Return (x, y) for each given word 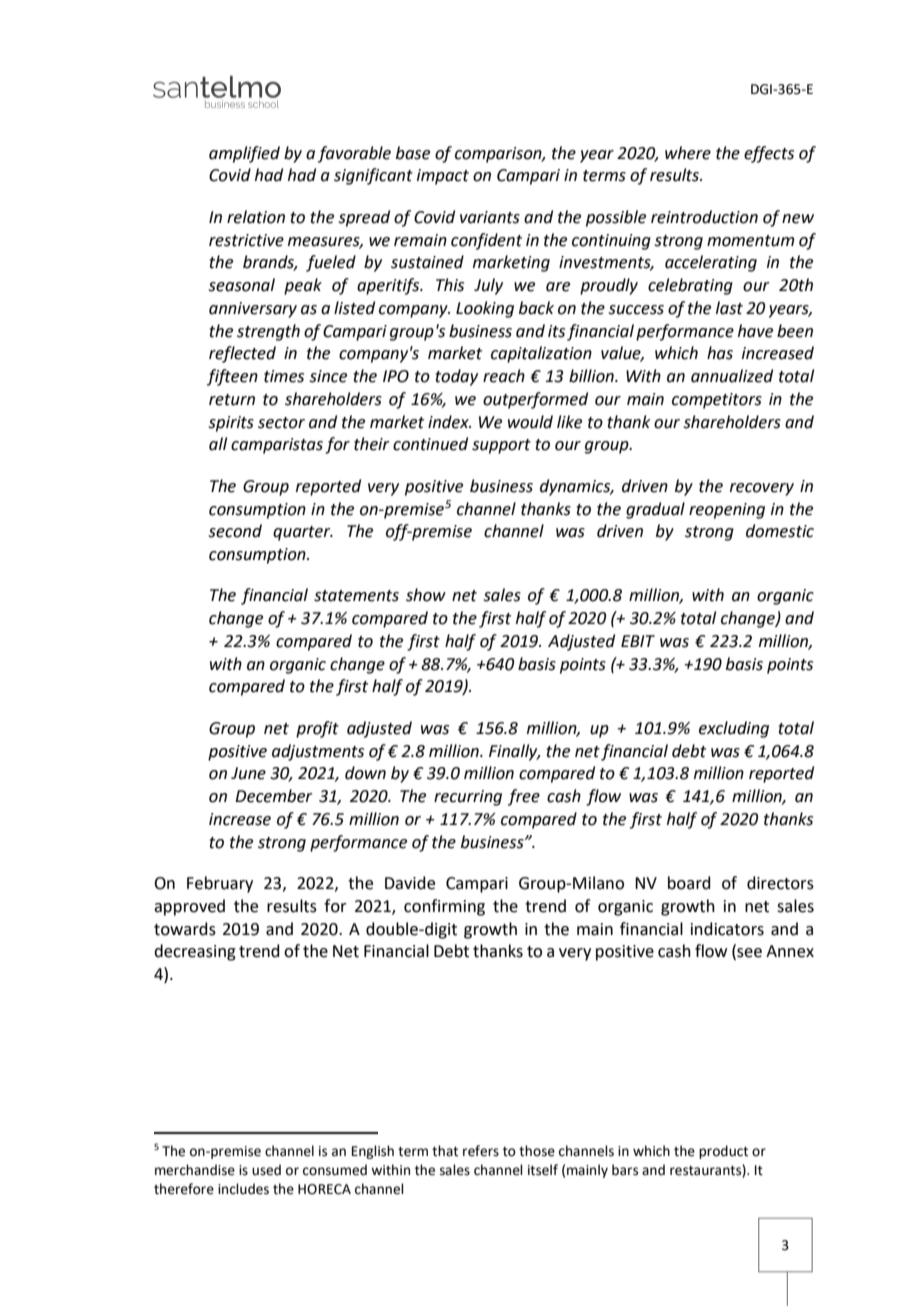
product (723, 1152)
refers (481, 1151)
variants (490, 217)
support (501, 446)
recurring (468, 798)
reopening (727, 511)
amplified (244, 154)
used (266, 1170)
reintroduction (704, 217)
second (235, 531)
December (274, 796)
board (689, 883)
